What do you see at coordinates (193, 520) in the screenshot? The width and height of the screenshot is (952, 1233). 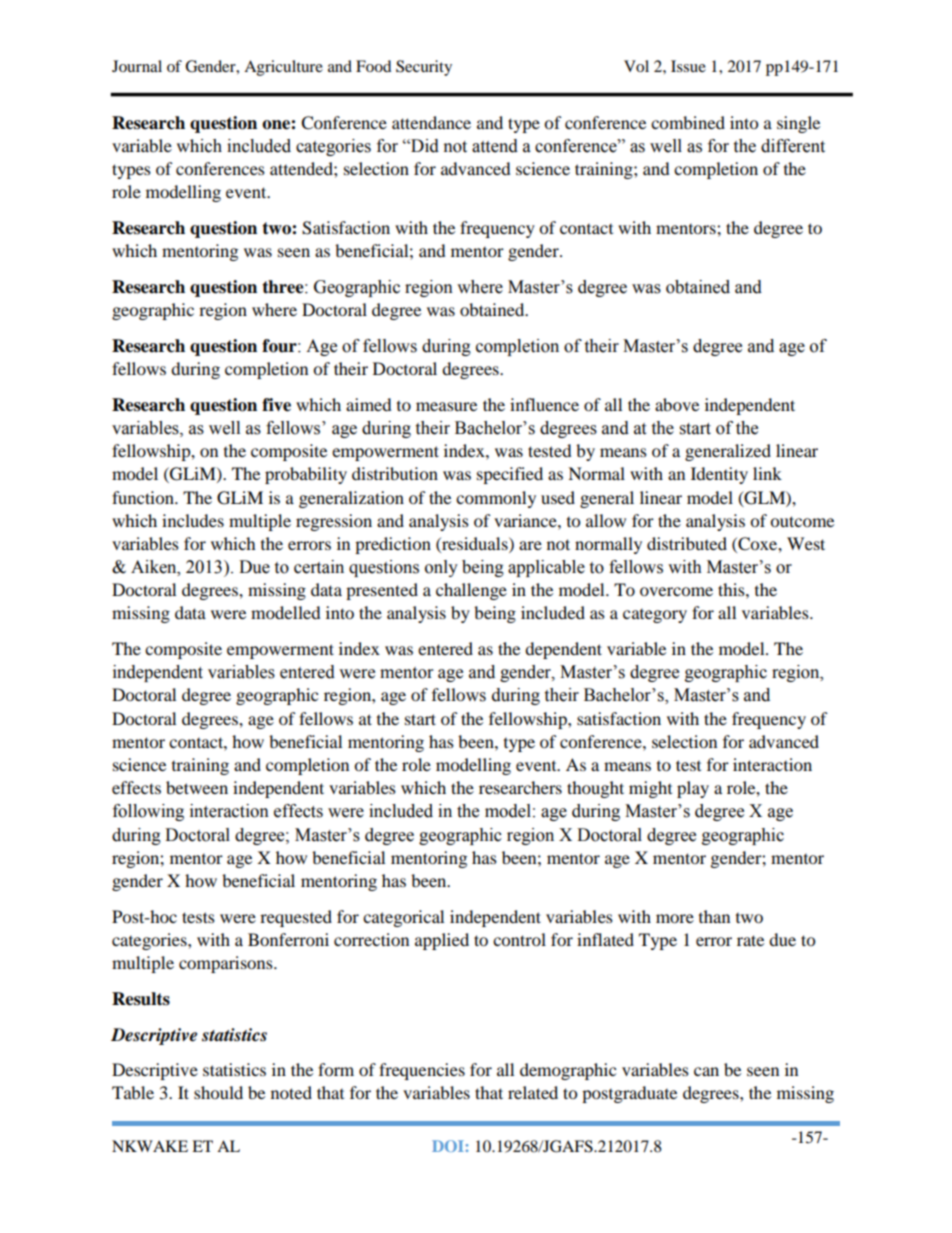 I see `includes` at bounding box center [193, 520].
